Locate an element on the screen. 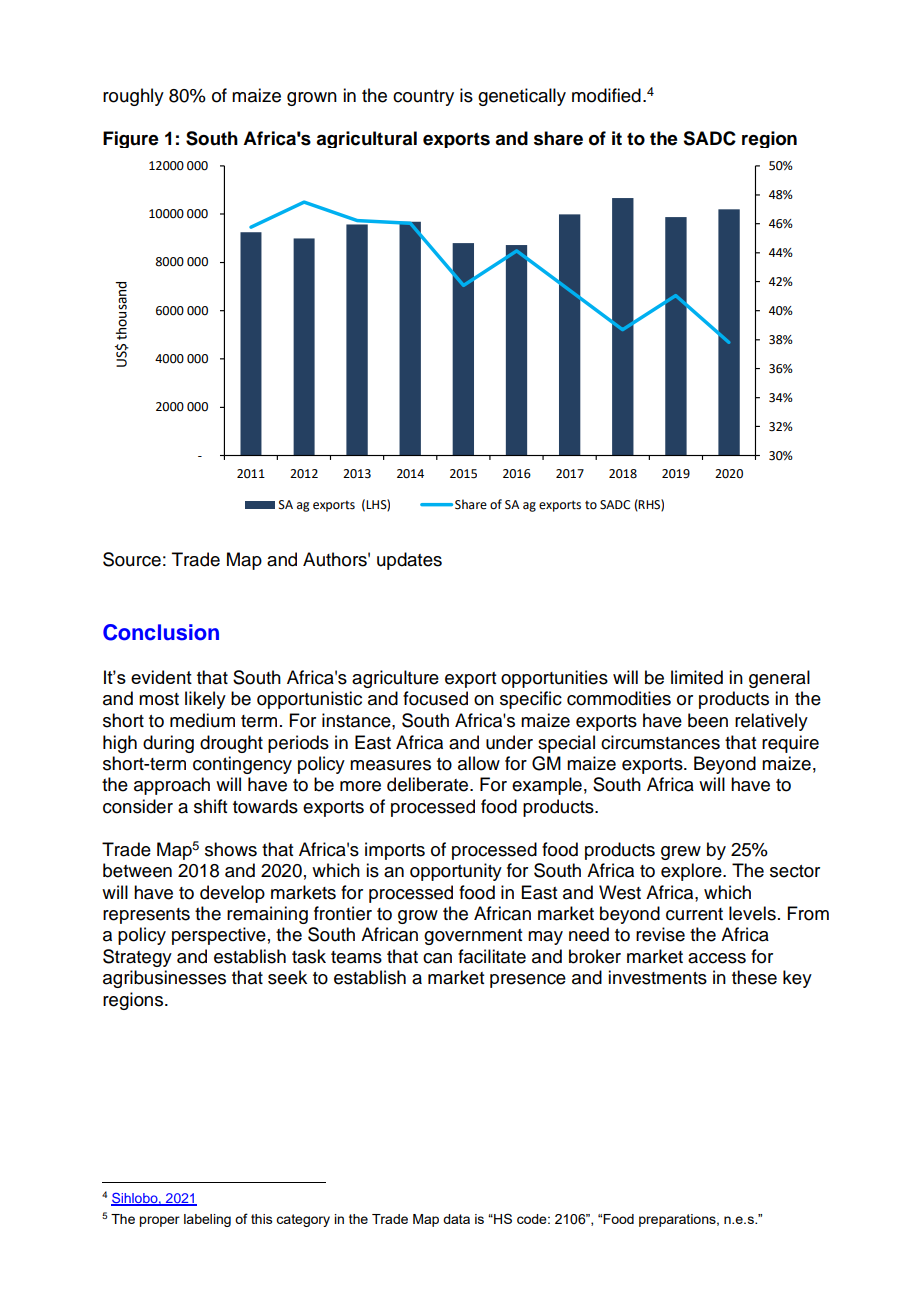  focused is located at coordinates (435, 698).
